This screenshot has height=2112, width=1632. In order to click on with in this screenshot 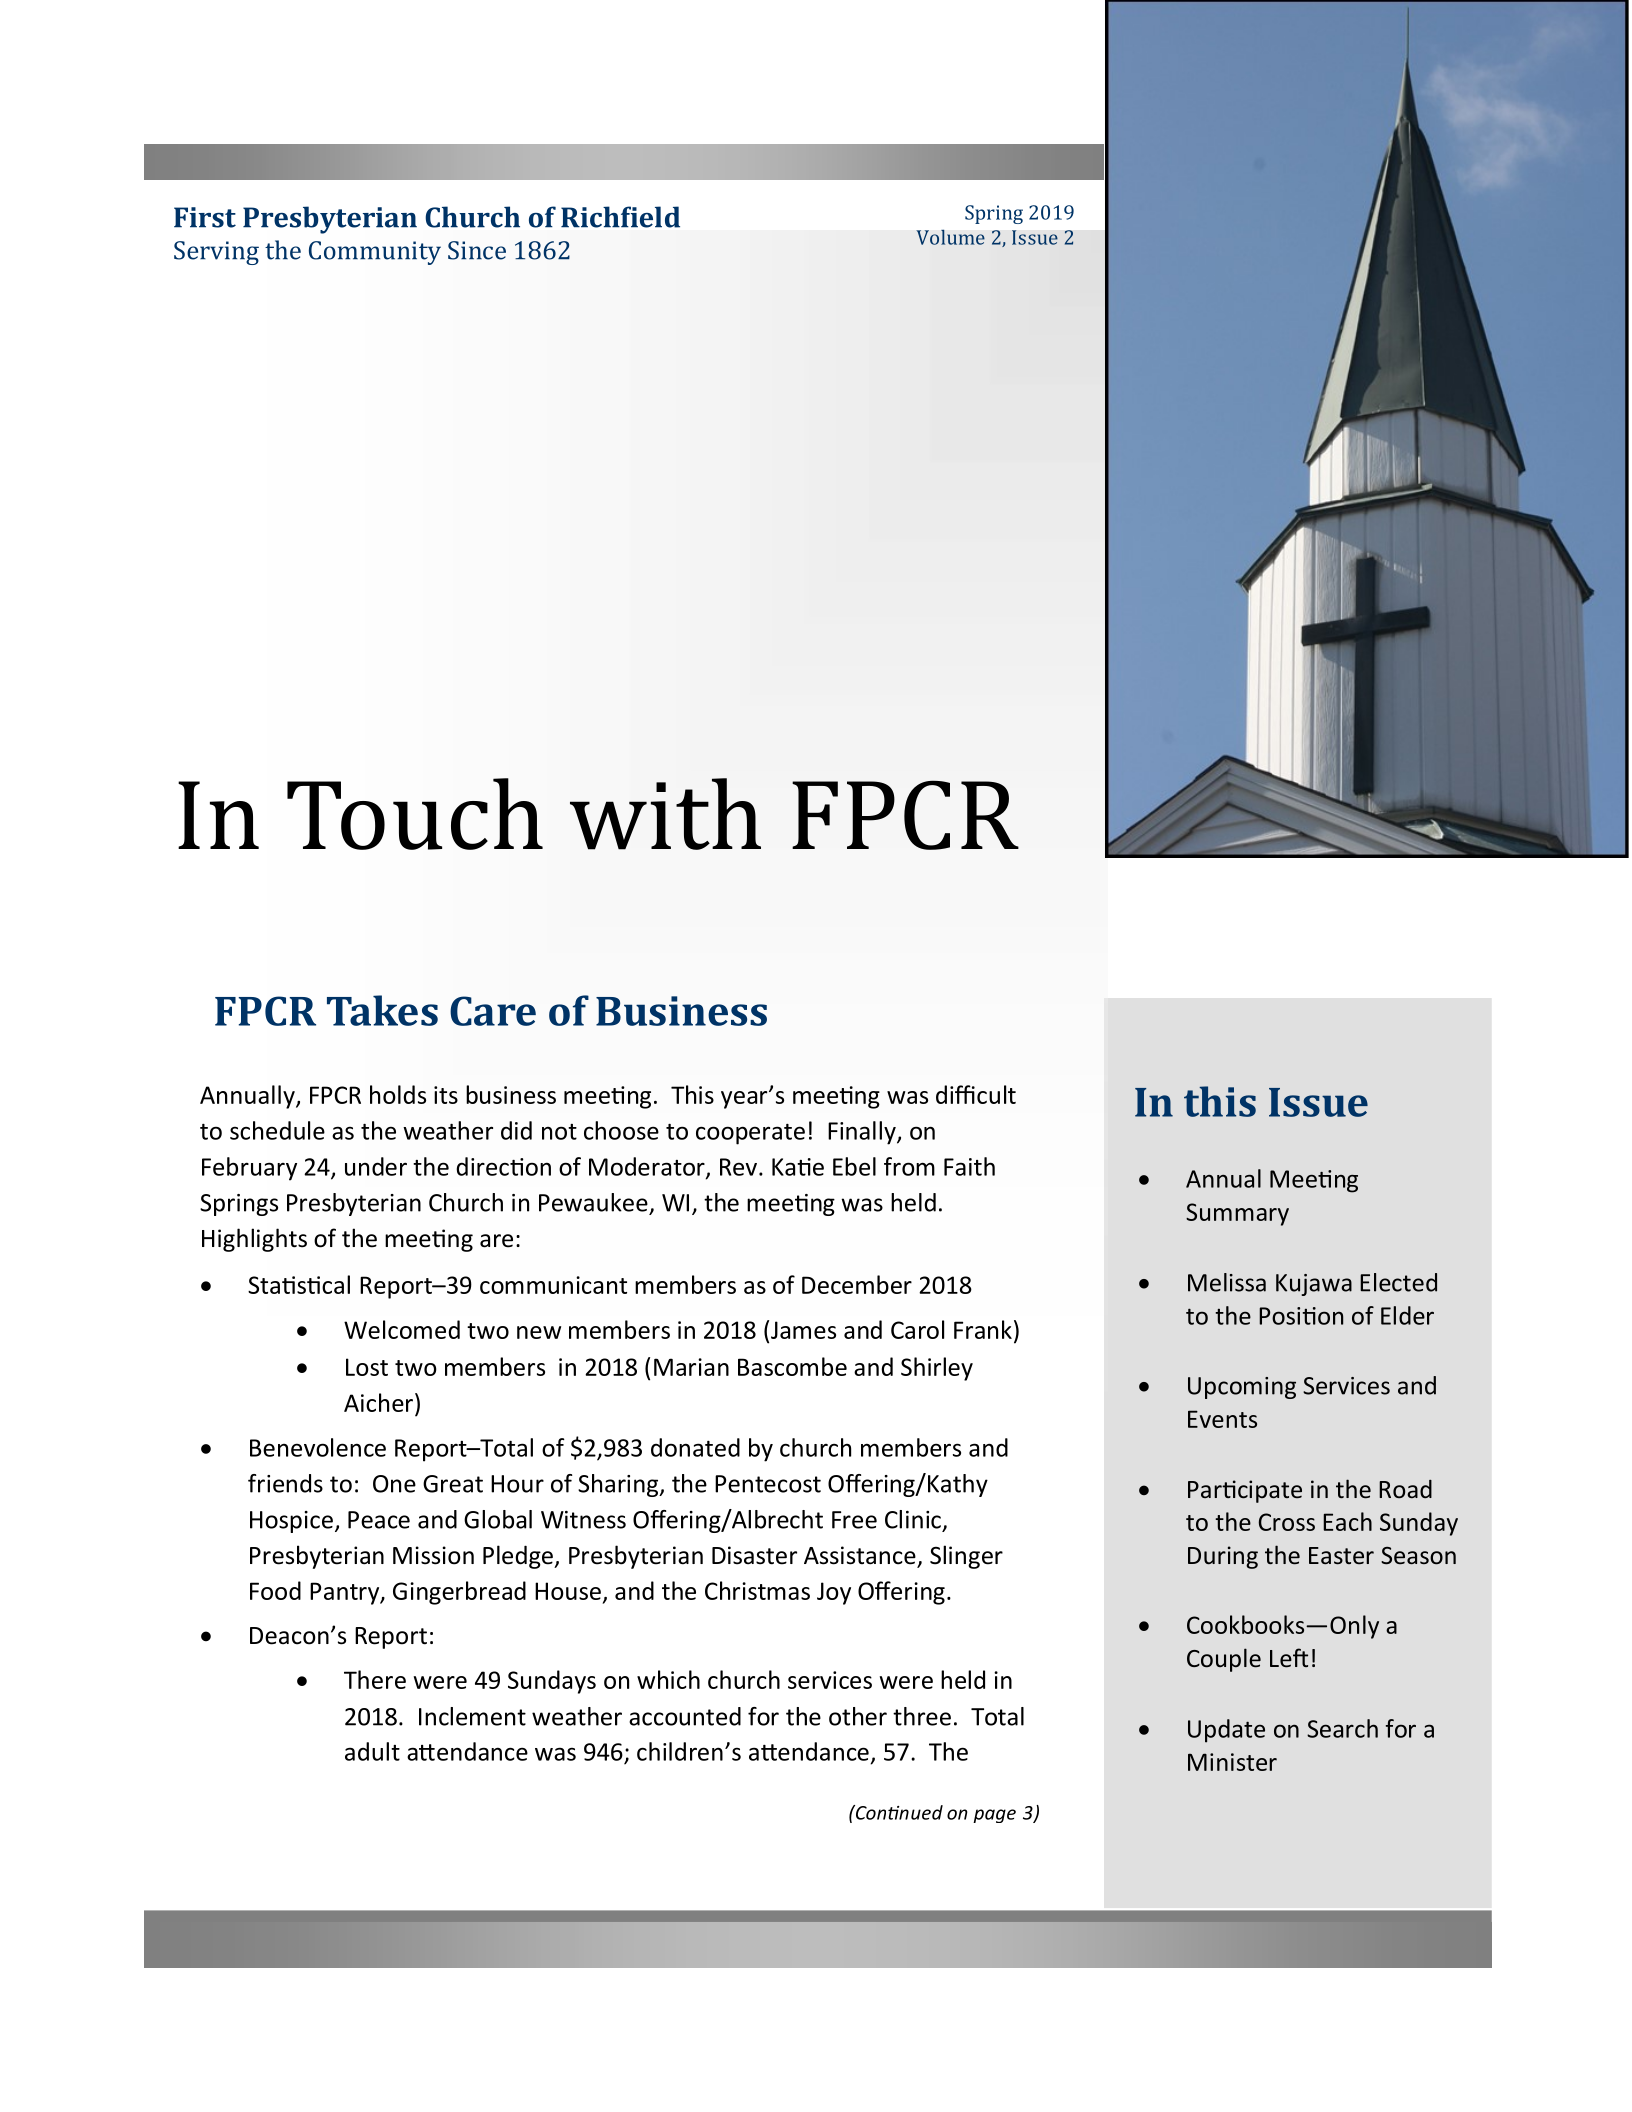, I will do `click(665, 814)`.
